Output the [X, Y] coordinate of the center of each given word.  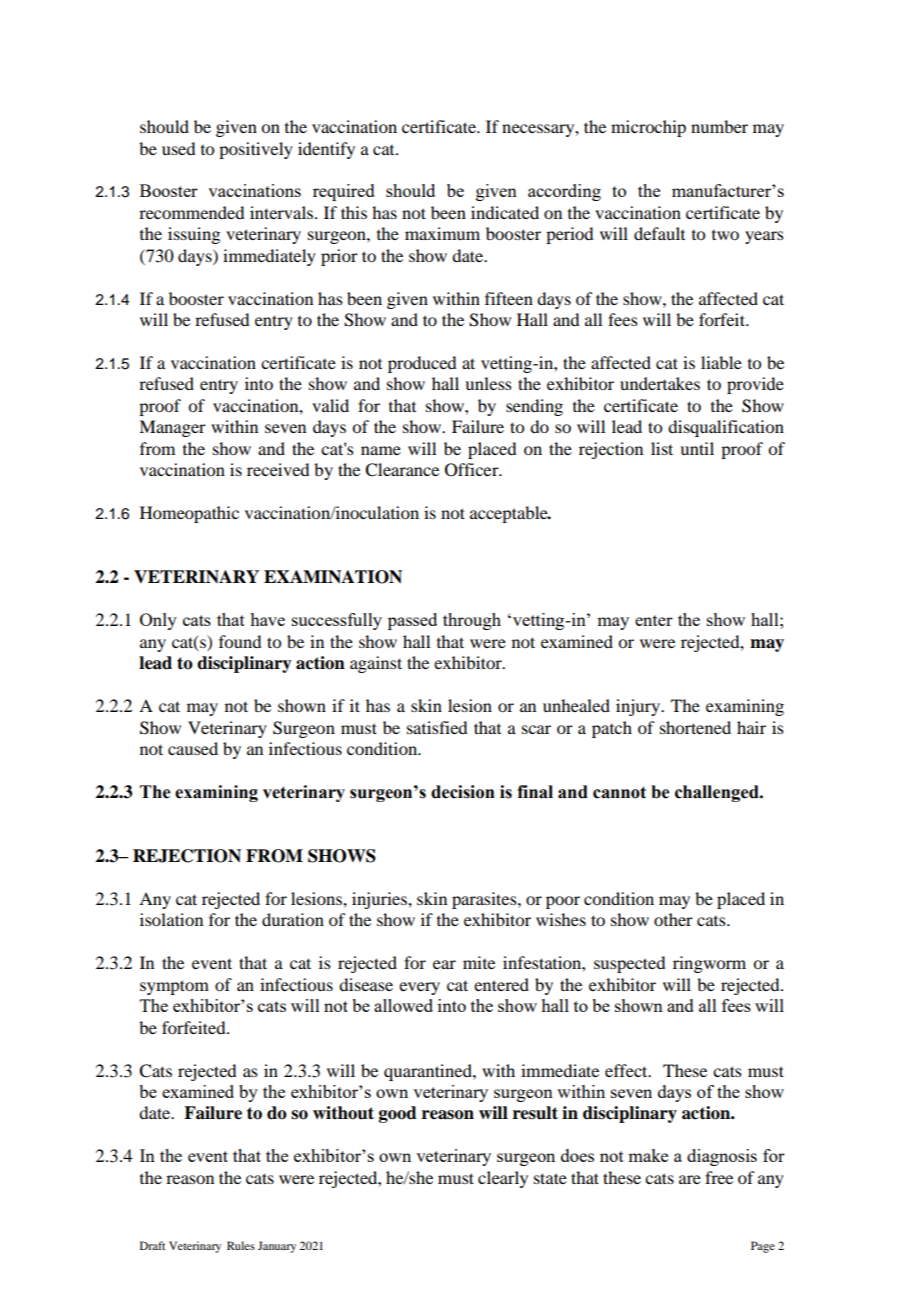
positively [256, 150]
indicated [505, 212]
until [697, 448]
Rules [241, 1245]
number [719, 126]
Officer [473, 470]
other [673, 919]
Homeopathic [189, 514]
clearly [503, 1179]
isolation [171, 919]
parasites [485, 900]
